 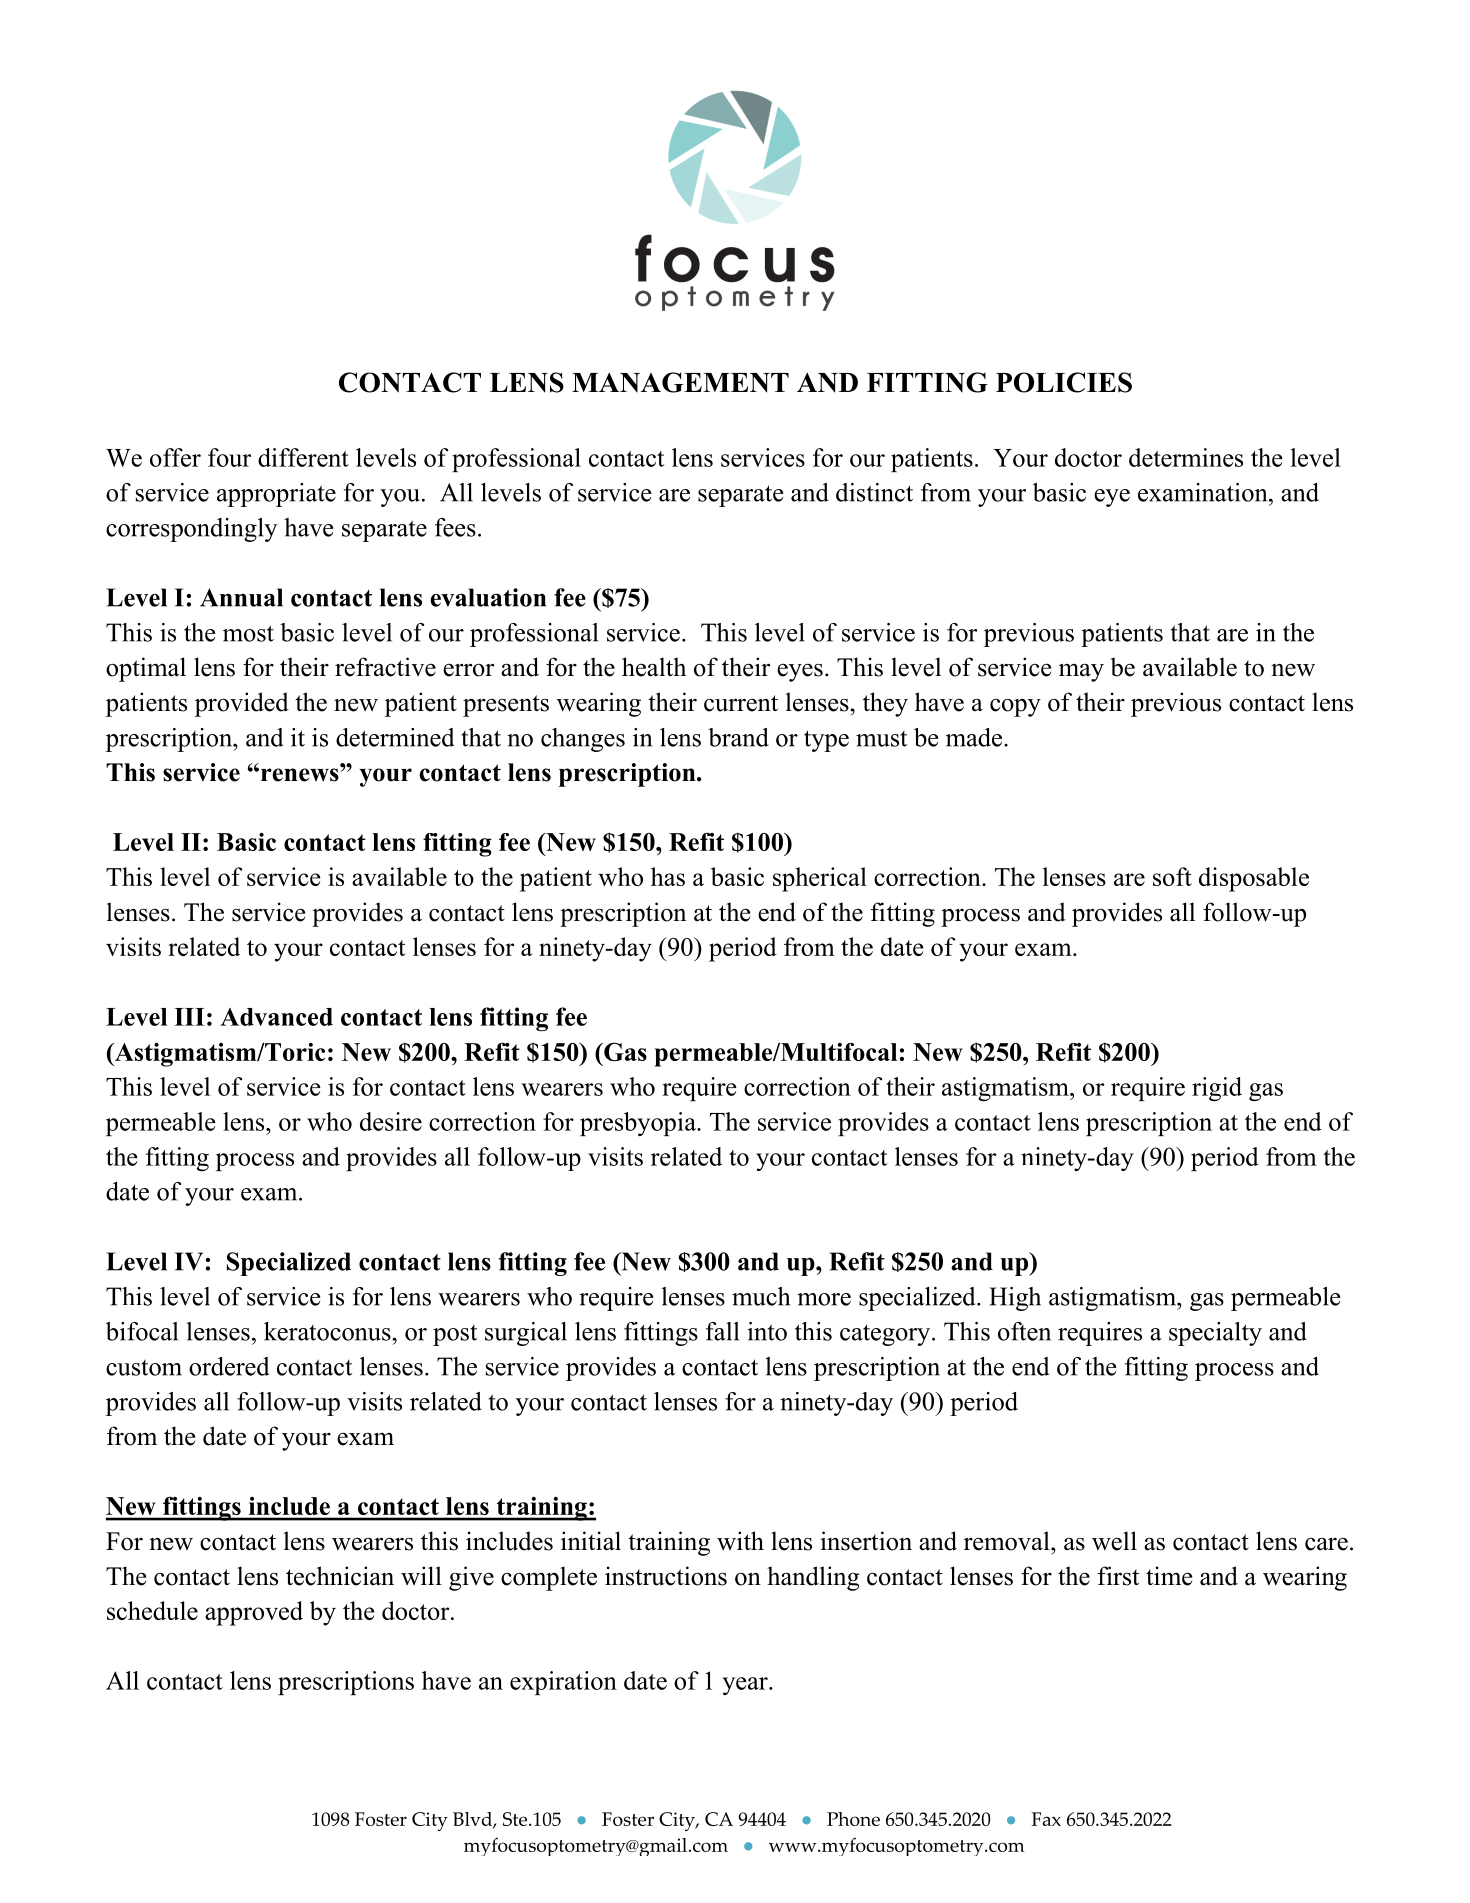 I want to click on specialty, so click(x=1215, y=1334).
